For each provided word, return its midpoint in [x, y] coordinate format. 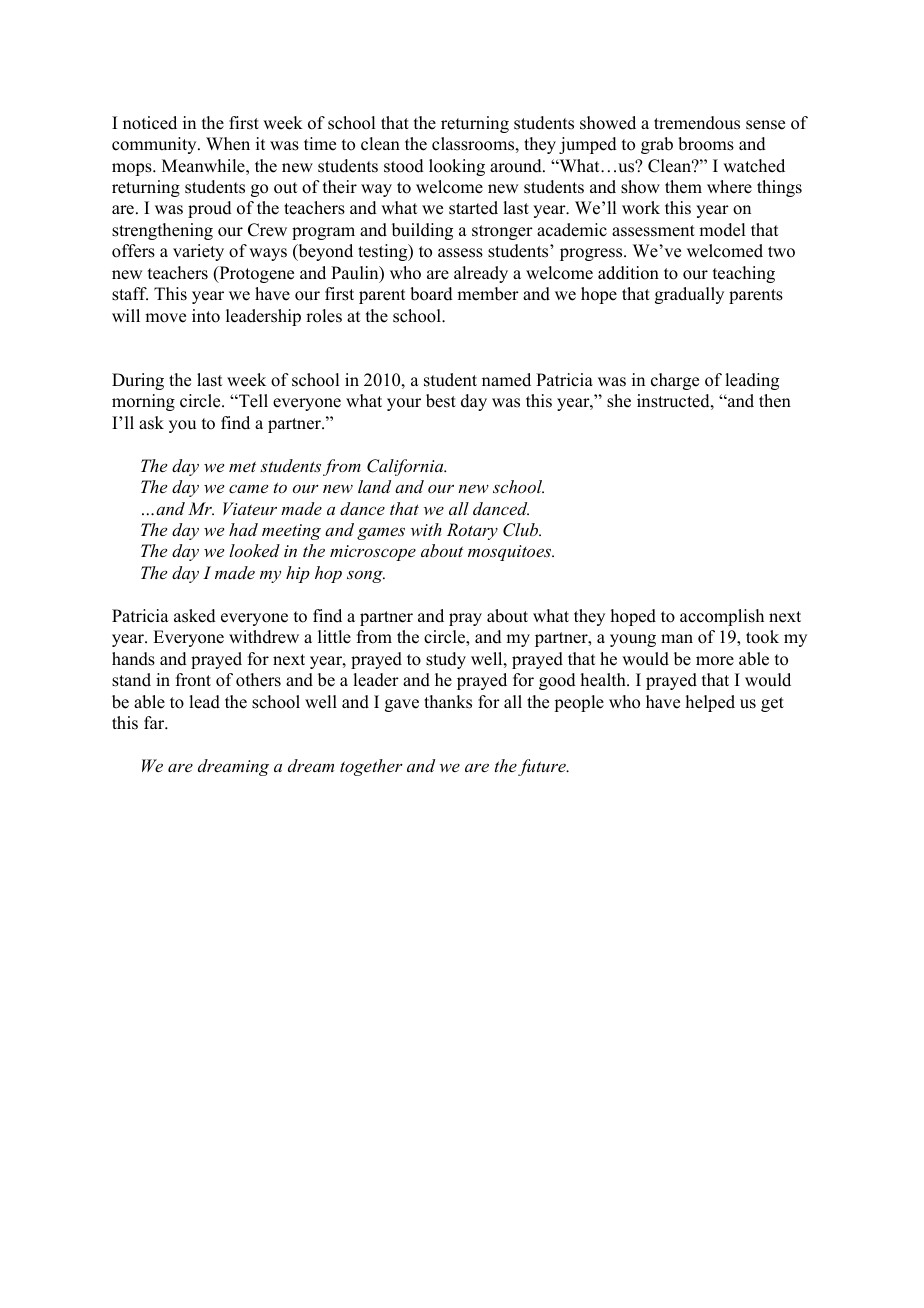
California [406, 467]
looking [457, 167]
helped [710, 703]
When [228, 144]
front [193, 680]
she [619, 401]
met [242, 466]
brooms [706, 144]
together [371, 767]
